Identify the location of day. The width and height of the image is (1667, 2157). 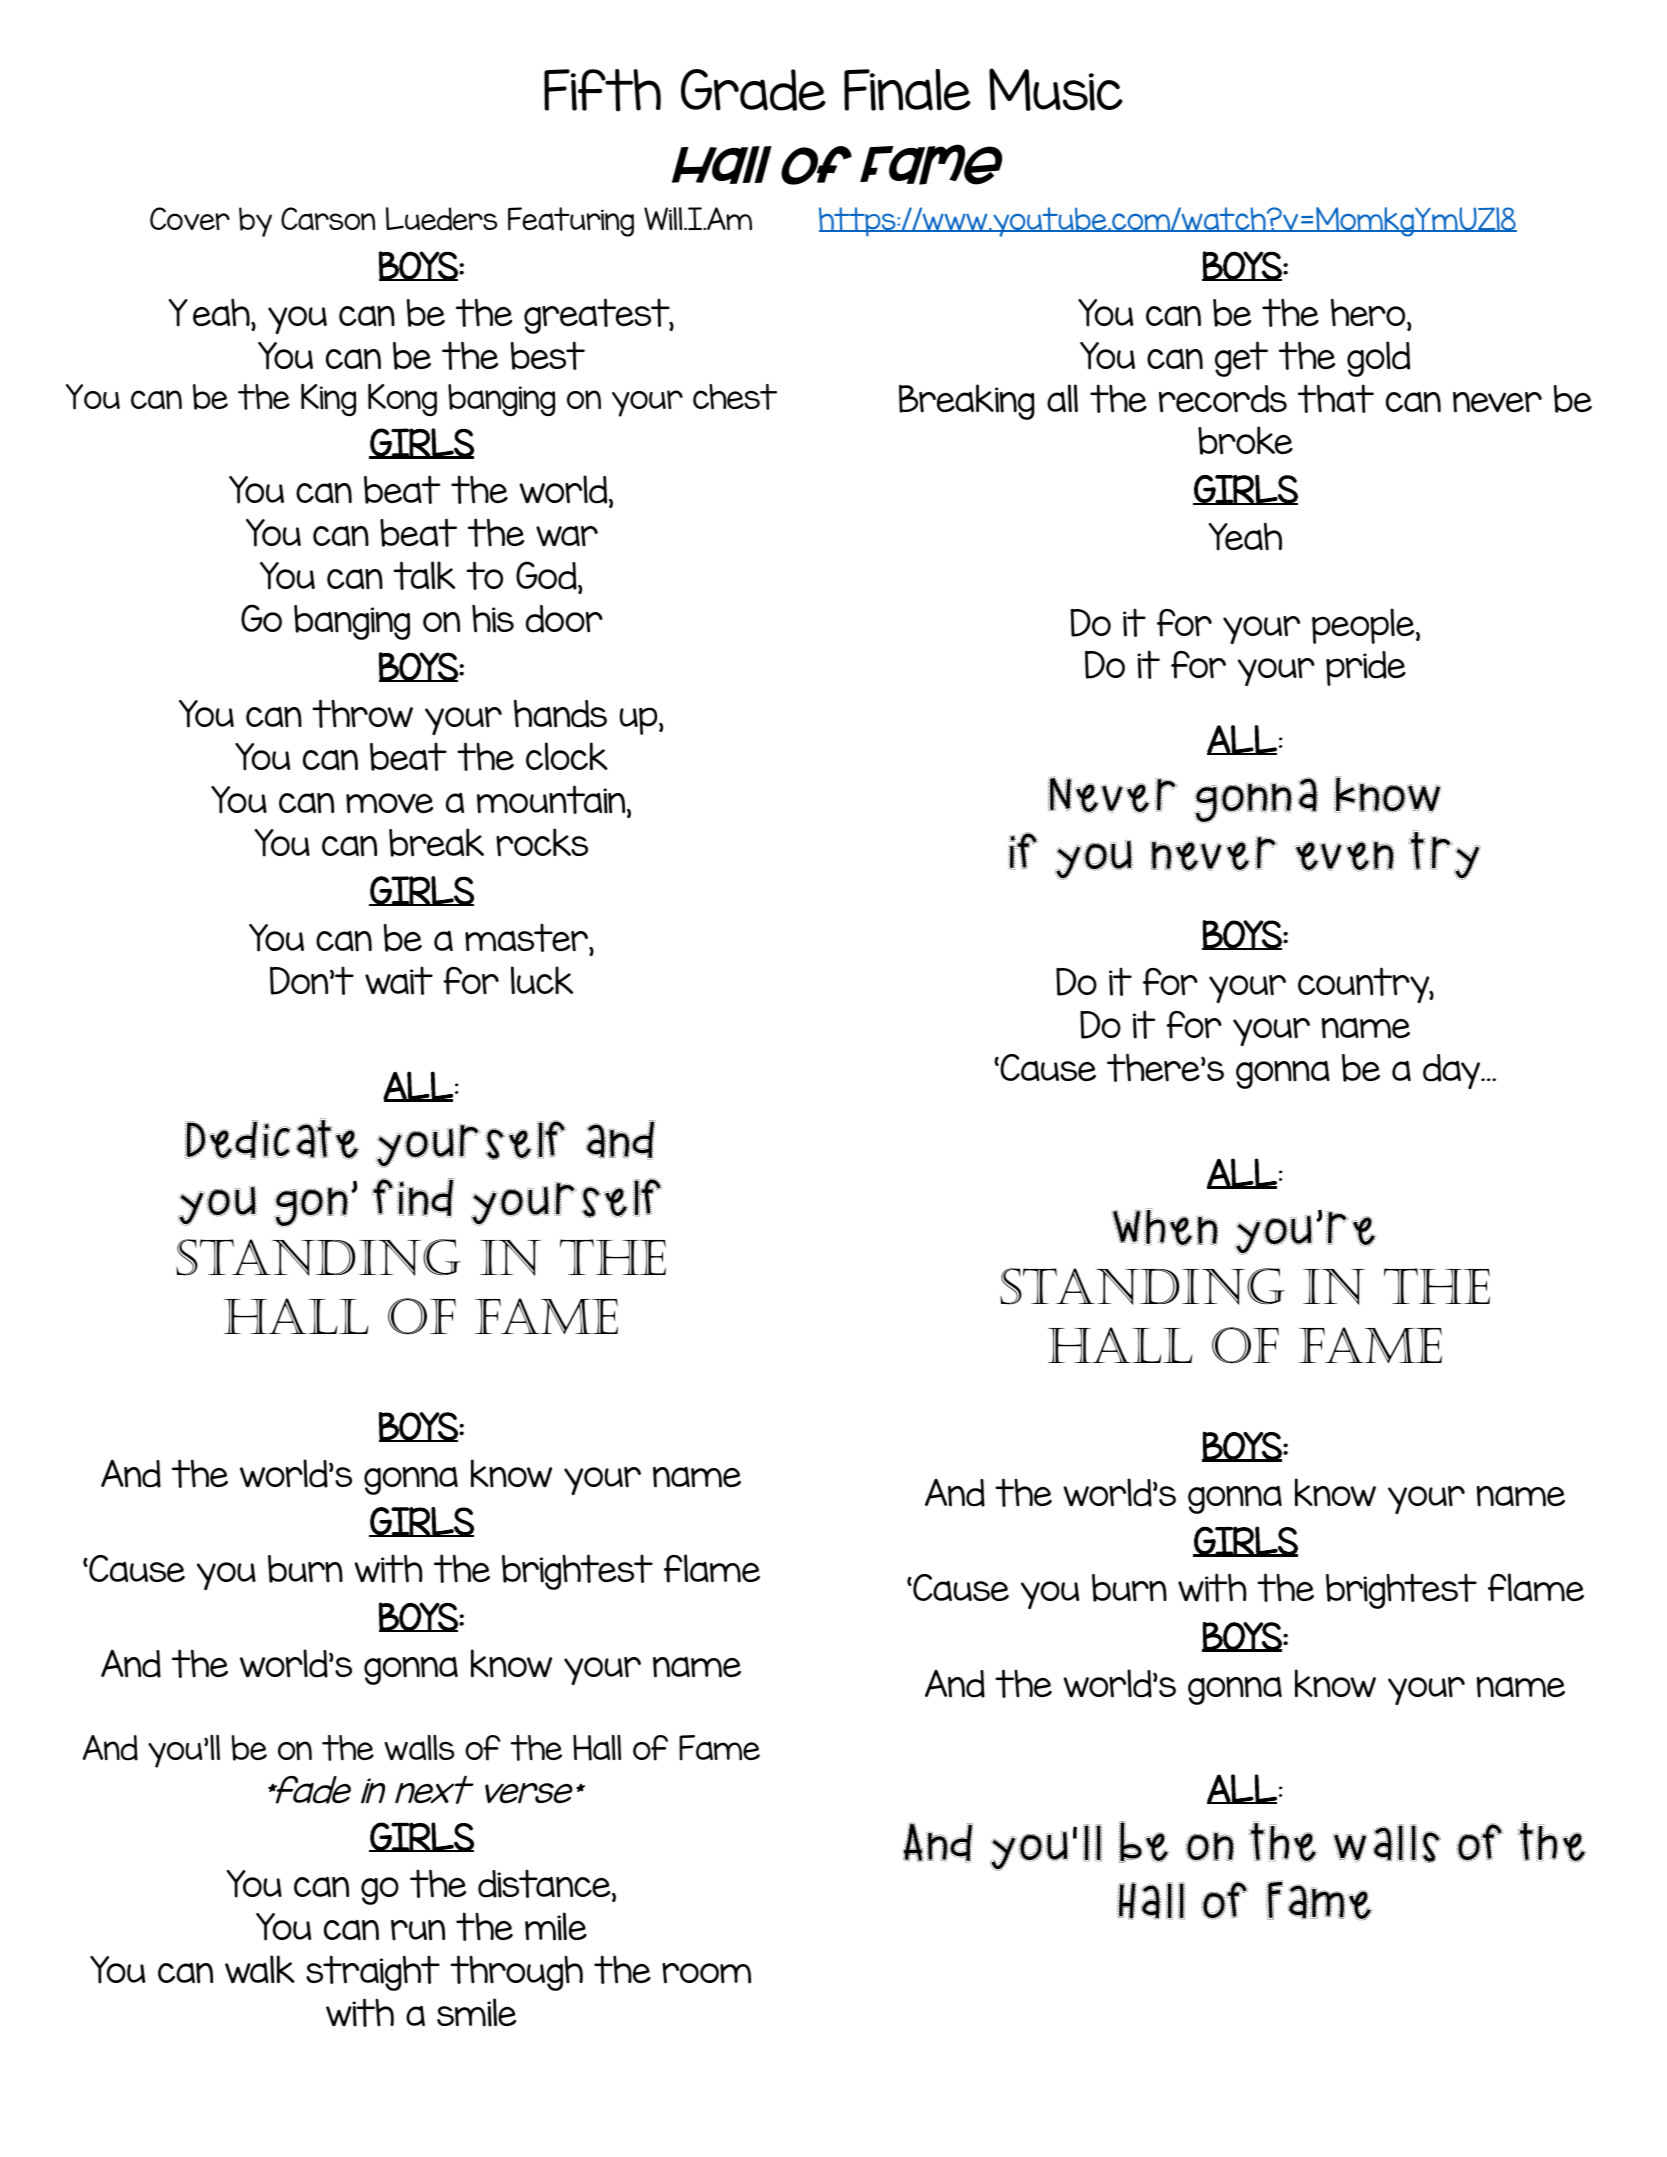
(1453, 1071).
